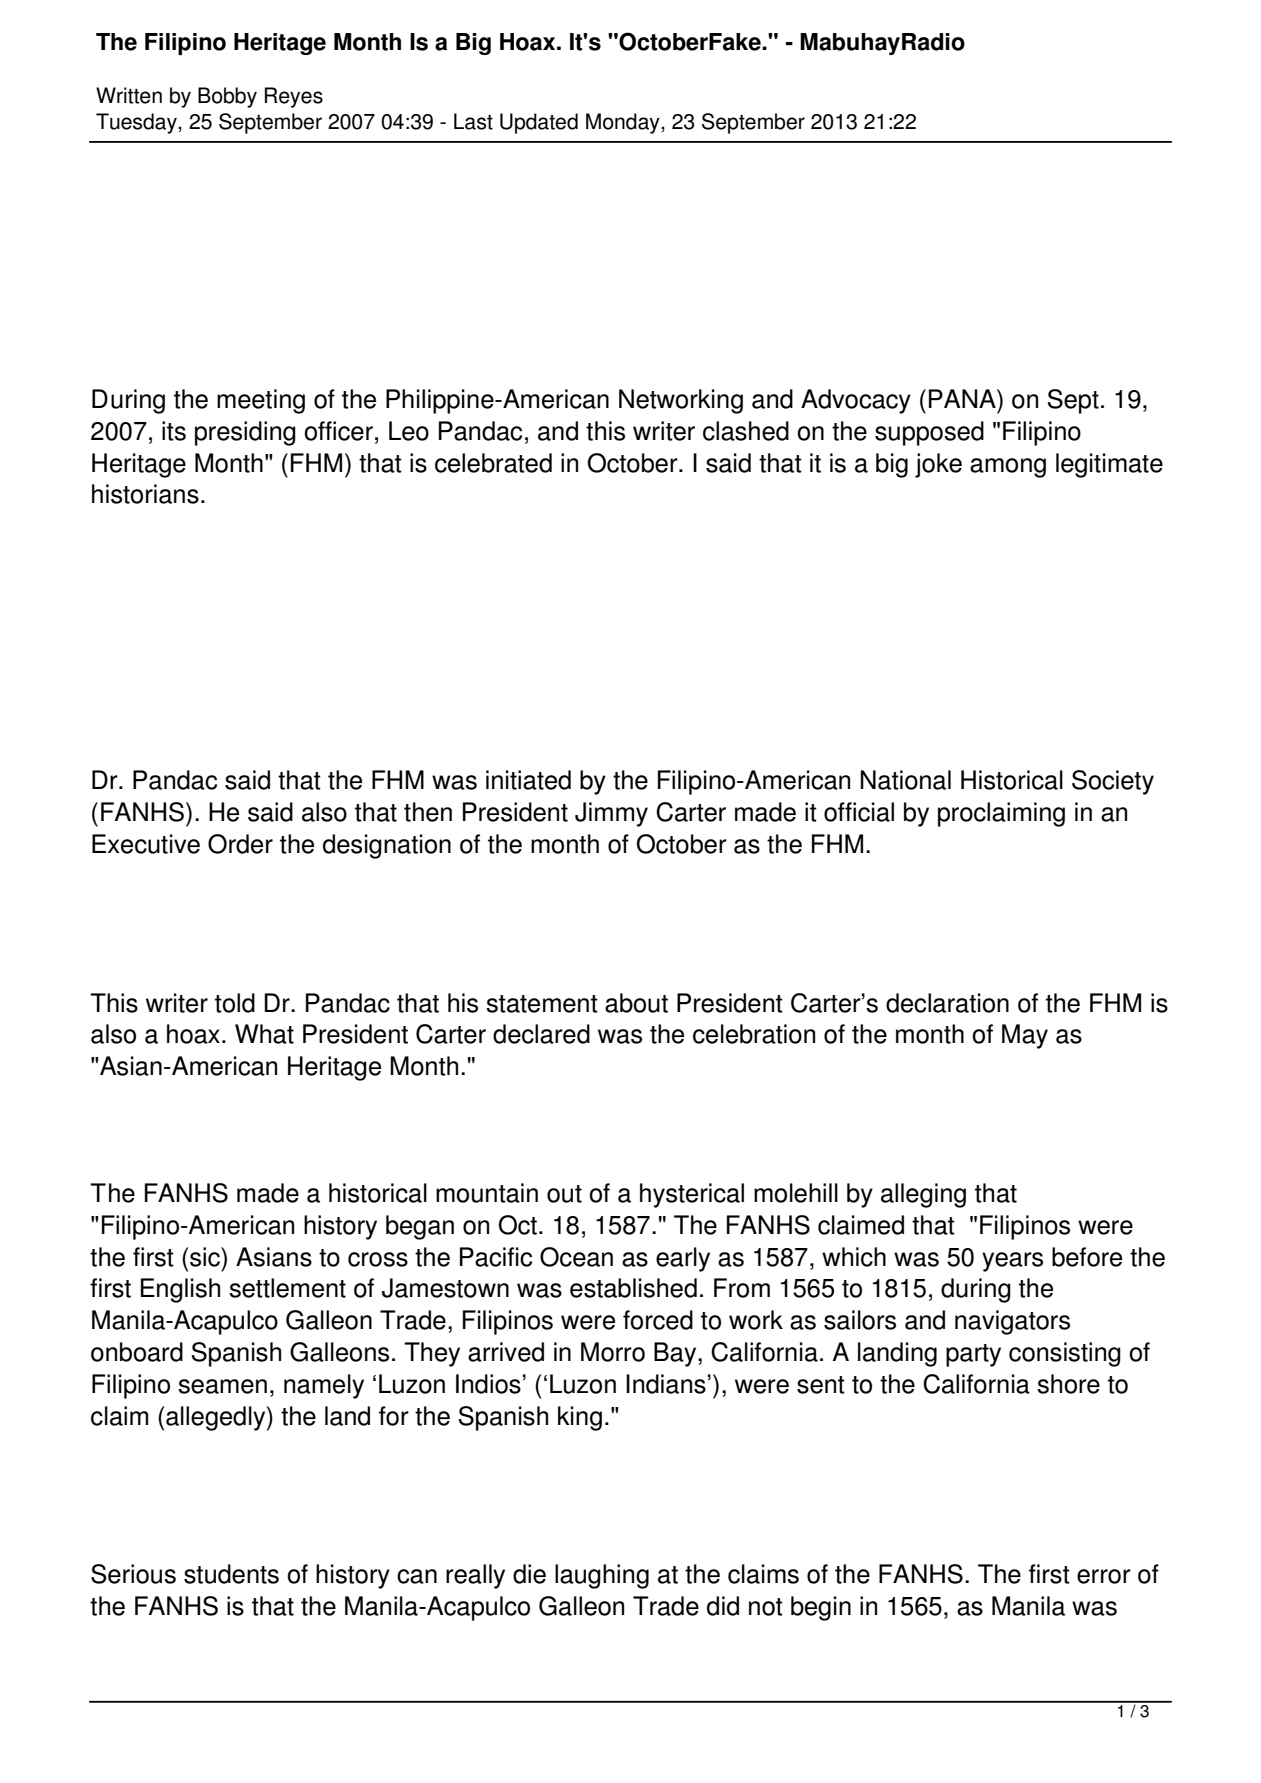 This page has width=1261, height=1783. Describe the element at coordinates (240, 844) in the page. I see `Order` at that location.
